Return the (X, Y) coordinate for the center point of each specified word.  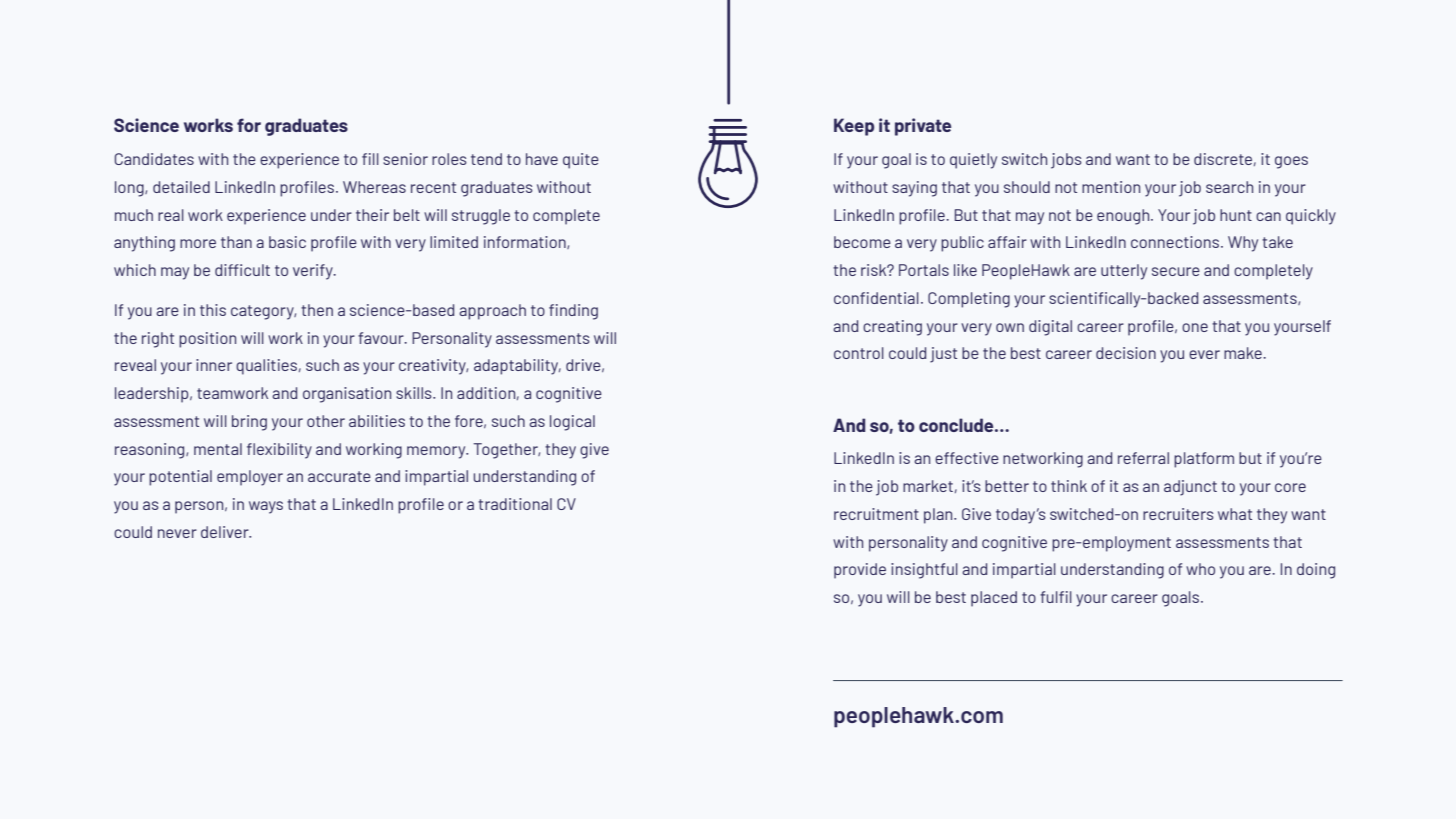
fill (370, 159)
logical (572, 423)
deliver (226, 532)
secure (1176, 271)
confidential (876, 298)
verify (314, 272)
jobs (1066, 161)
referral (1143, 458)
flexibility (279, 451)
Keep (854, 127)
